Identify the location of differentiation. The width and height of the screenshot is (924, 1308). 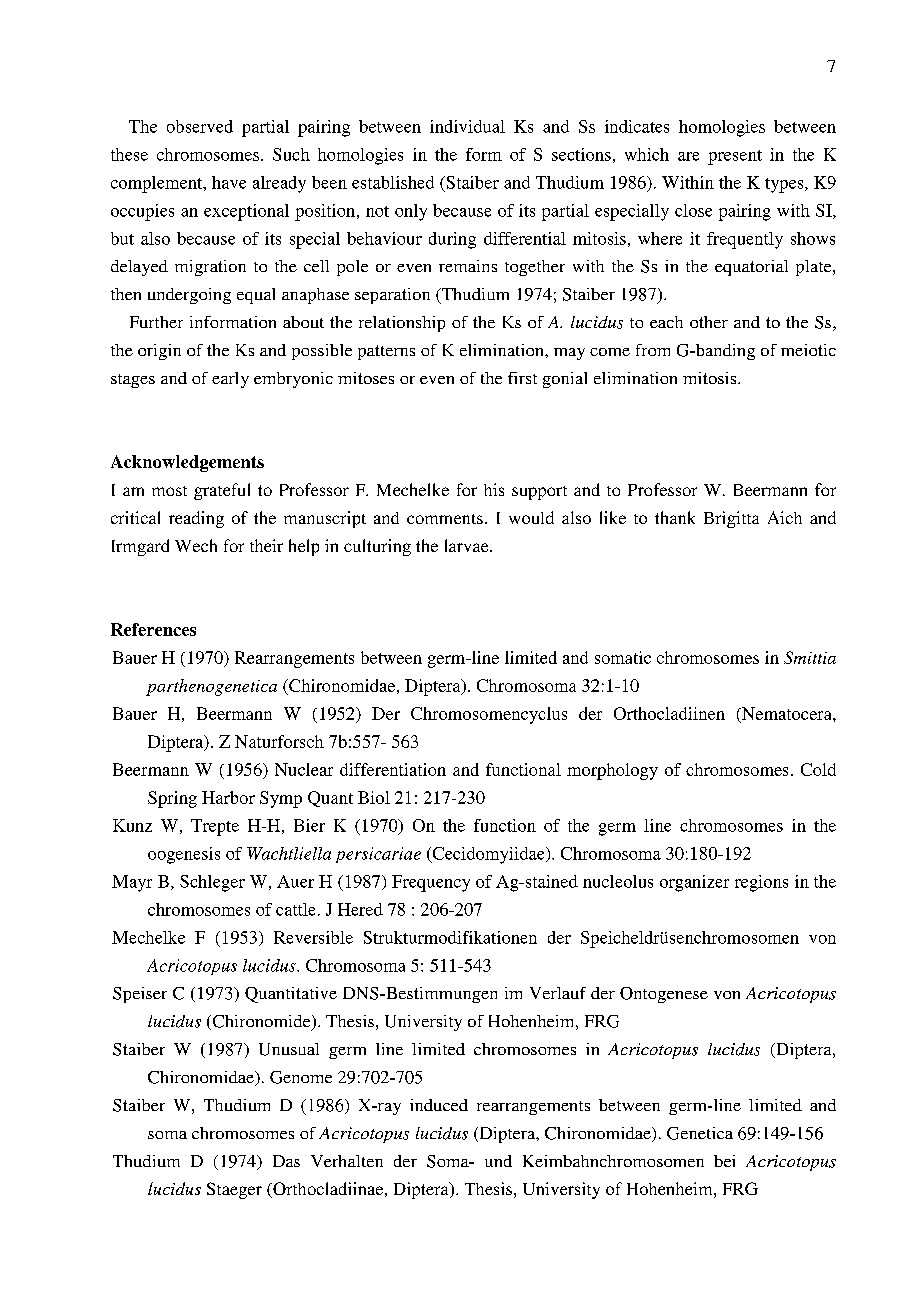
(393, 769).
